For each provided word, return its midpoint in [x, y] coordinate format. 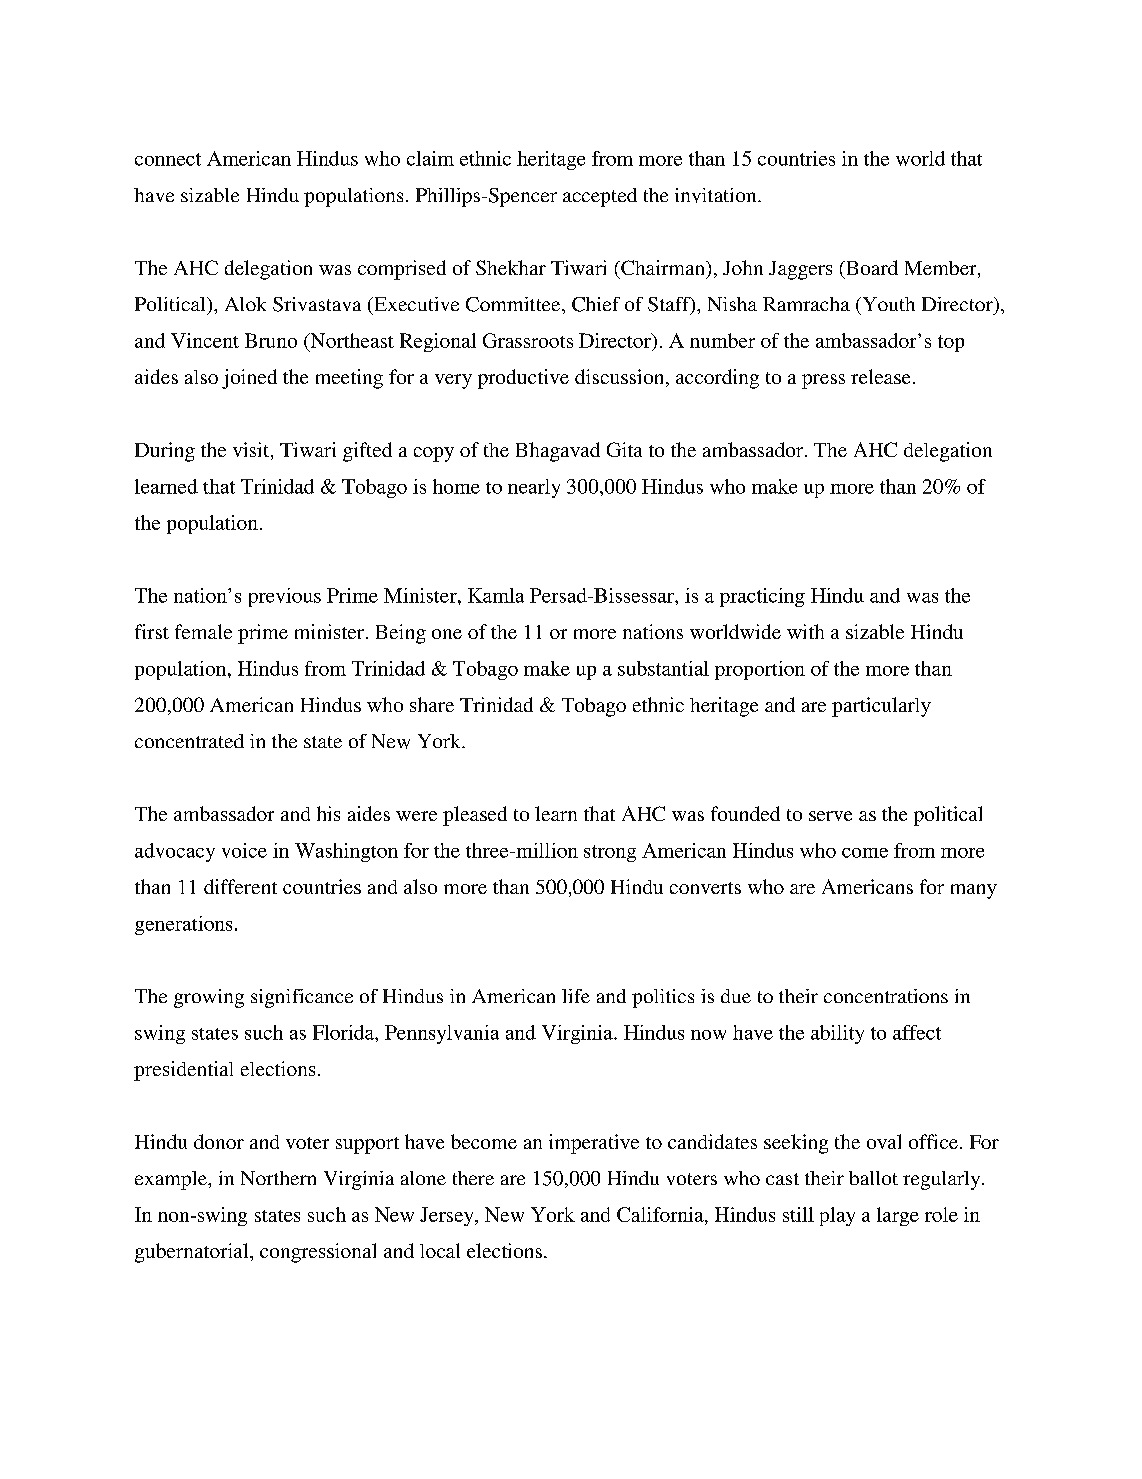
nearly [534, 488]
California [661, 1214]
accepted [600, 197]
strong [610, 853]
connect [168, 159]
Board [871, 267]
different [240, 886]
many [974, 891]
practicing [762, 597]
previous [285, 597]
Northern [278, 1178]
